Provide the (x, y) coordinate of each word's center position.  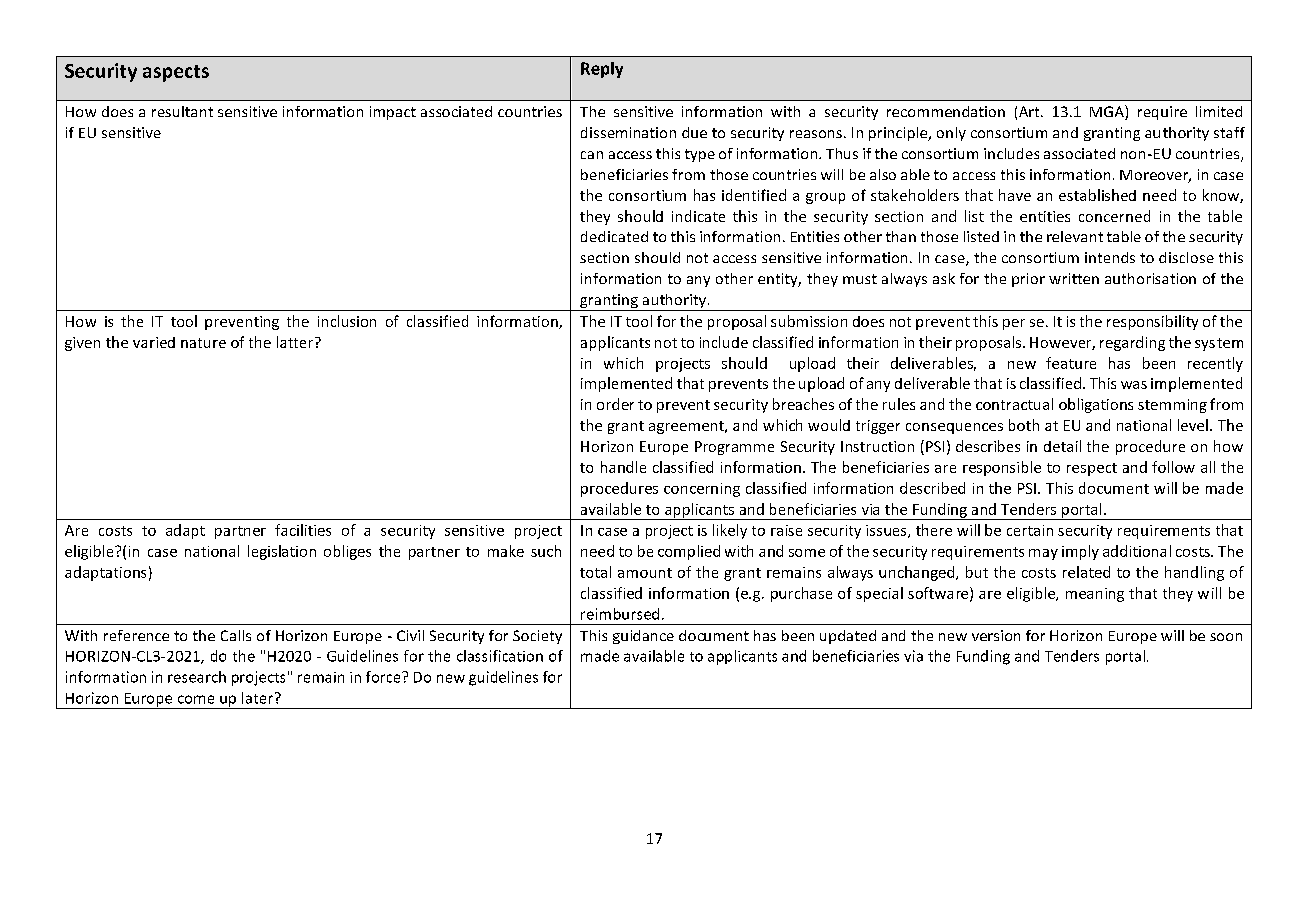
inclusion (347, 321)
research (197, 677)
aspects (176, 73)
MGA (1108, 112)
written (1074, 278)
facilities (303, 530)
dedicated (614, 236)
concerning (702, 490)
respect (1092, 469)
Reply (602, 70)
